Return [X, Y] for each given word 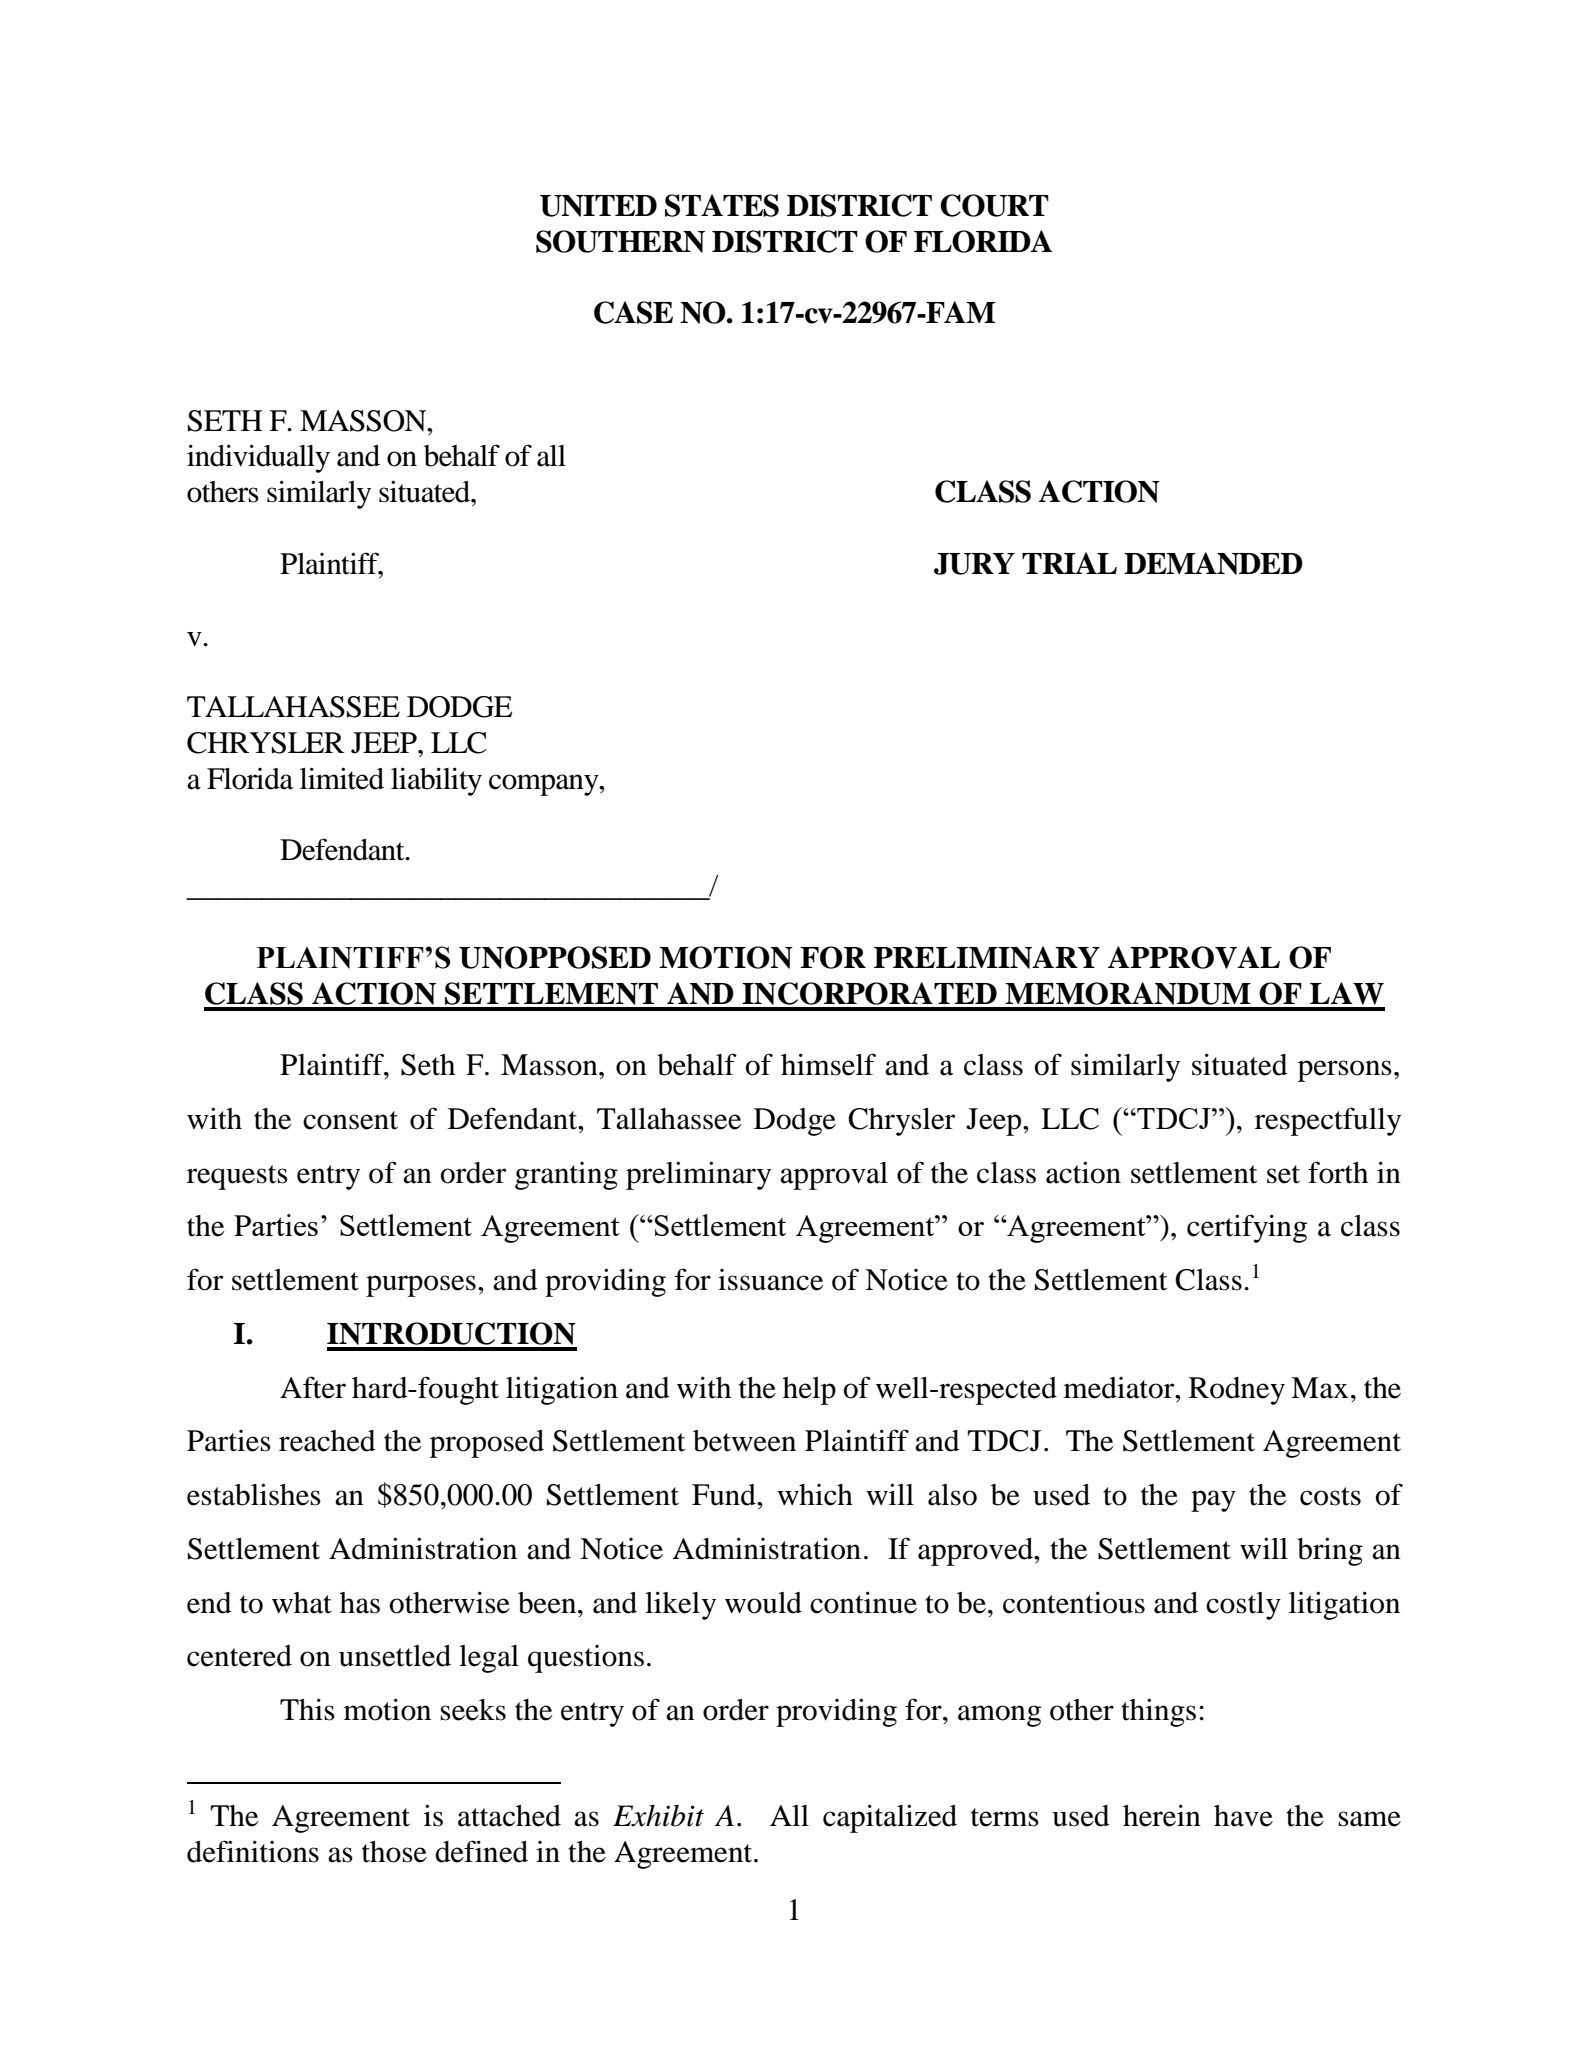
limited [342, 778]
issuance [770, 1280]
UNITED [598, 206]
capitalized [890, 1818]
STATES [722, 205]
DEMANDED [1213, 563]
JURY [974, 564]
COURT [994, 205]
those [394, 1852]
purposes [421, 1286]
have [1243, 1816]
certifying [1247, 1228]
